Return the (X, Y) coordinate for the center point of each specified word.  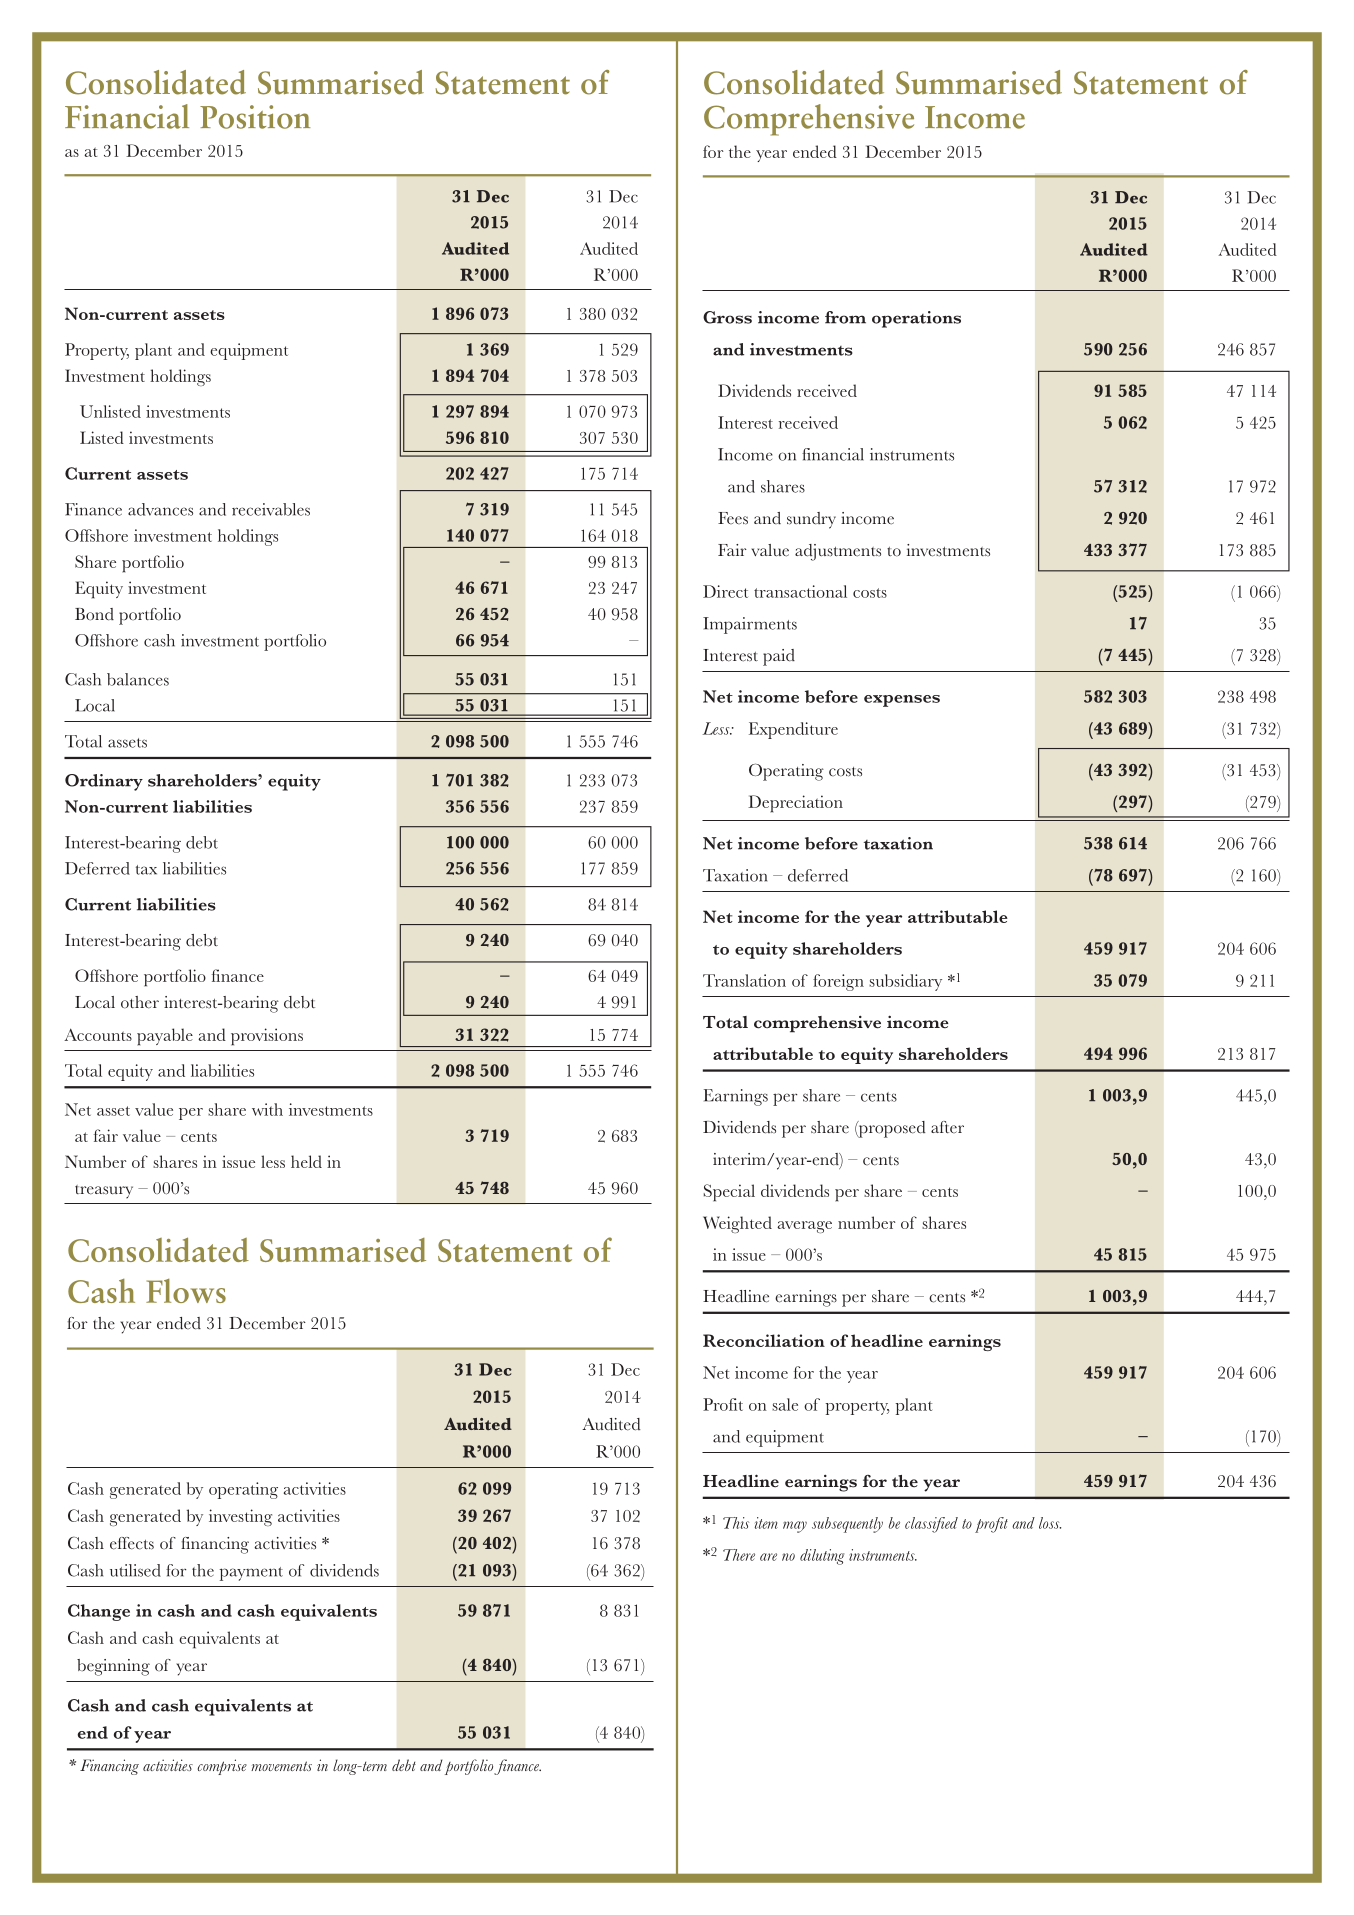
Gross (727, 317)
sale (785, 1404)
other (140, 1002)
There (739, 1555)
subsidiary (905, 982)
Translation (744, 980)
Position (255, 117)
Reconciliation (764, 1340)
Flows (186, 1291)
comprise (222, 1767)
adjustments (838, 552)
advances (160, 509)
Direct (725, 591)
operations (916, 319)
